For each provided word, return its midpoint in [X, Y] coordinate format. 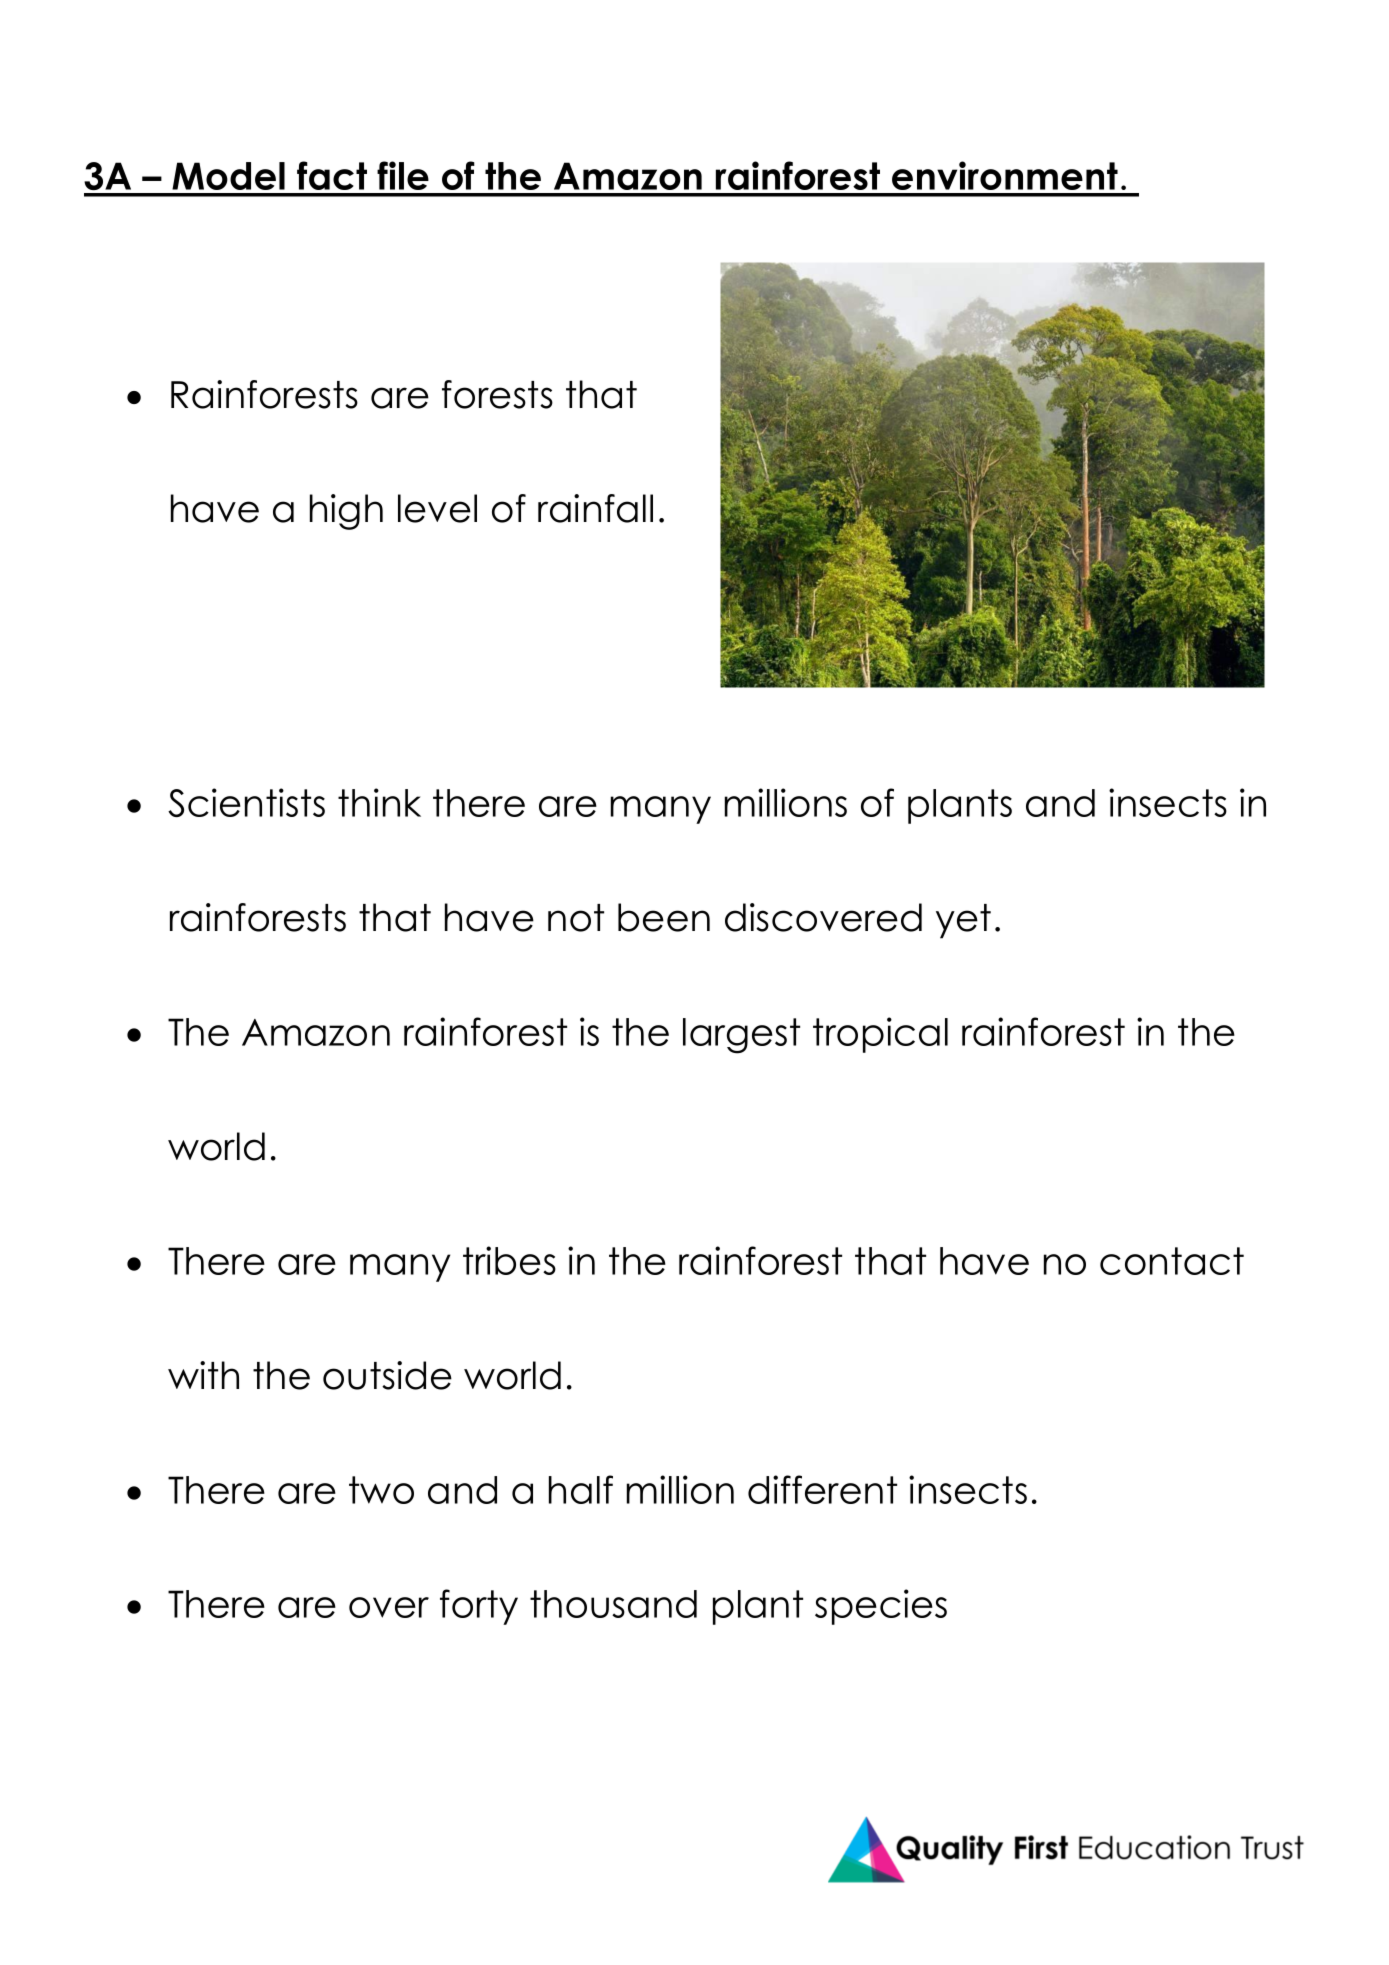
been [664, 917]
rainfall [595, 508]
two [381, 1490]
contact [1172, 1261]
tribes [509, 1260]
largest [741, 1036]
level [437, 508]
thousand [613, 1604]
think [379, 802]
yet [963, 921]
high [346, 512]
